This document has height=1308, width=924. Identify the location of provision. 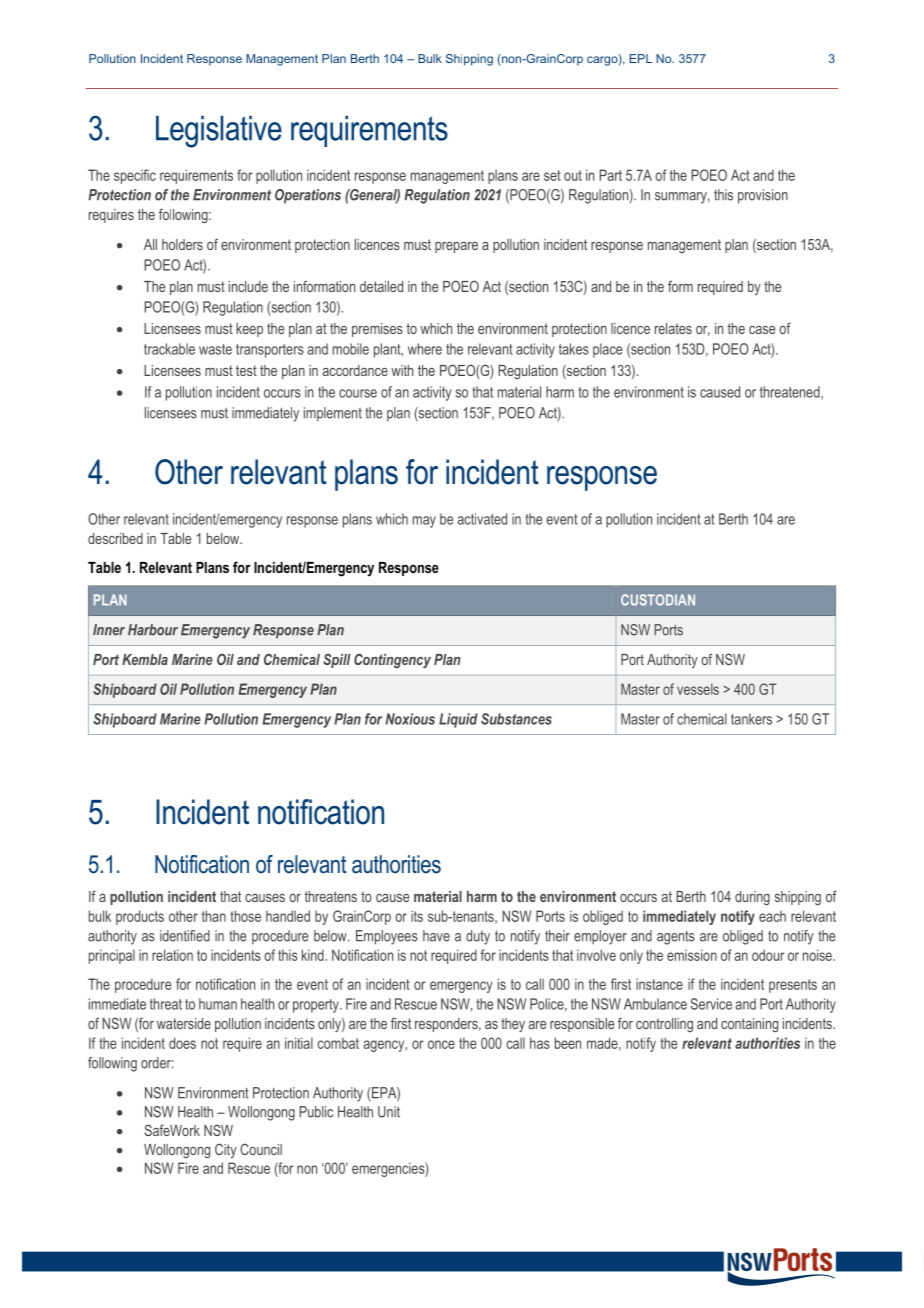
(763, 196).
